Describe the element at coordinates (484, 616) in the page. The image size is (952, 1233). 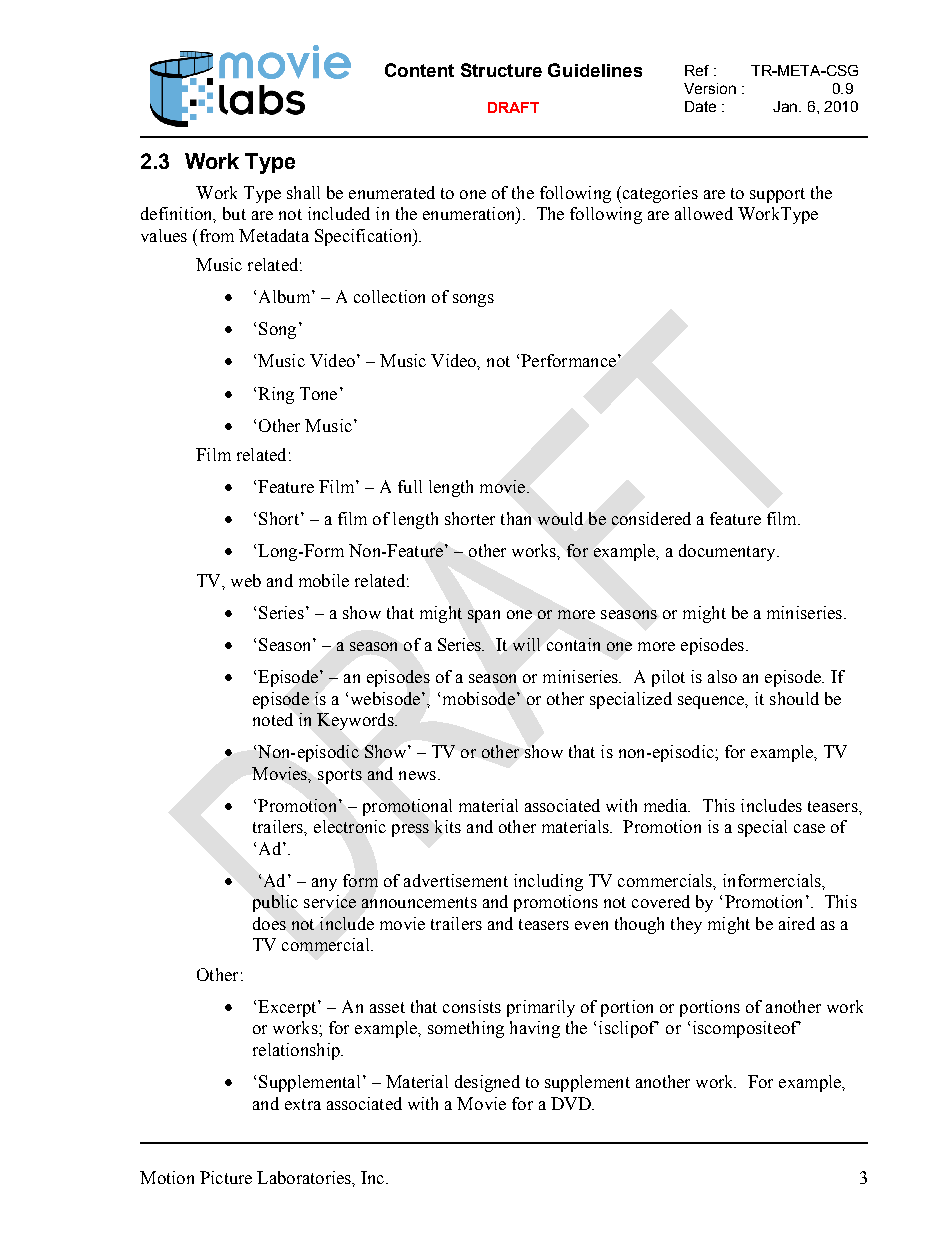
I see `span` at that location.
